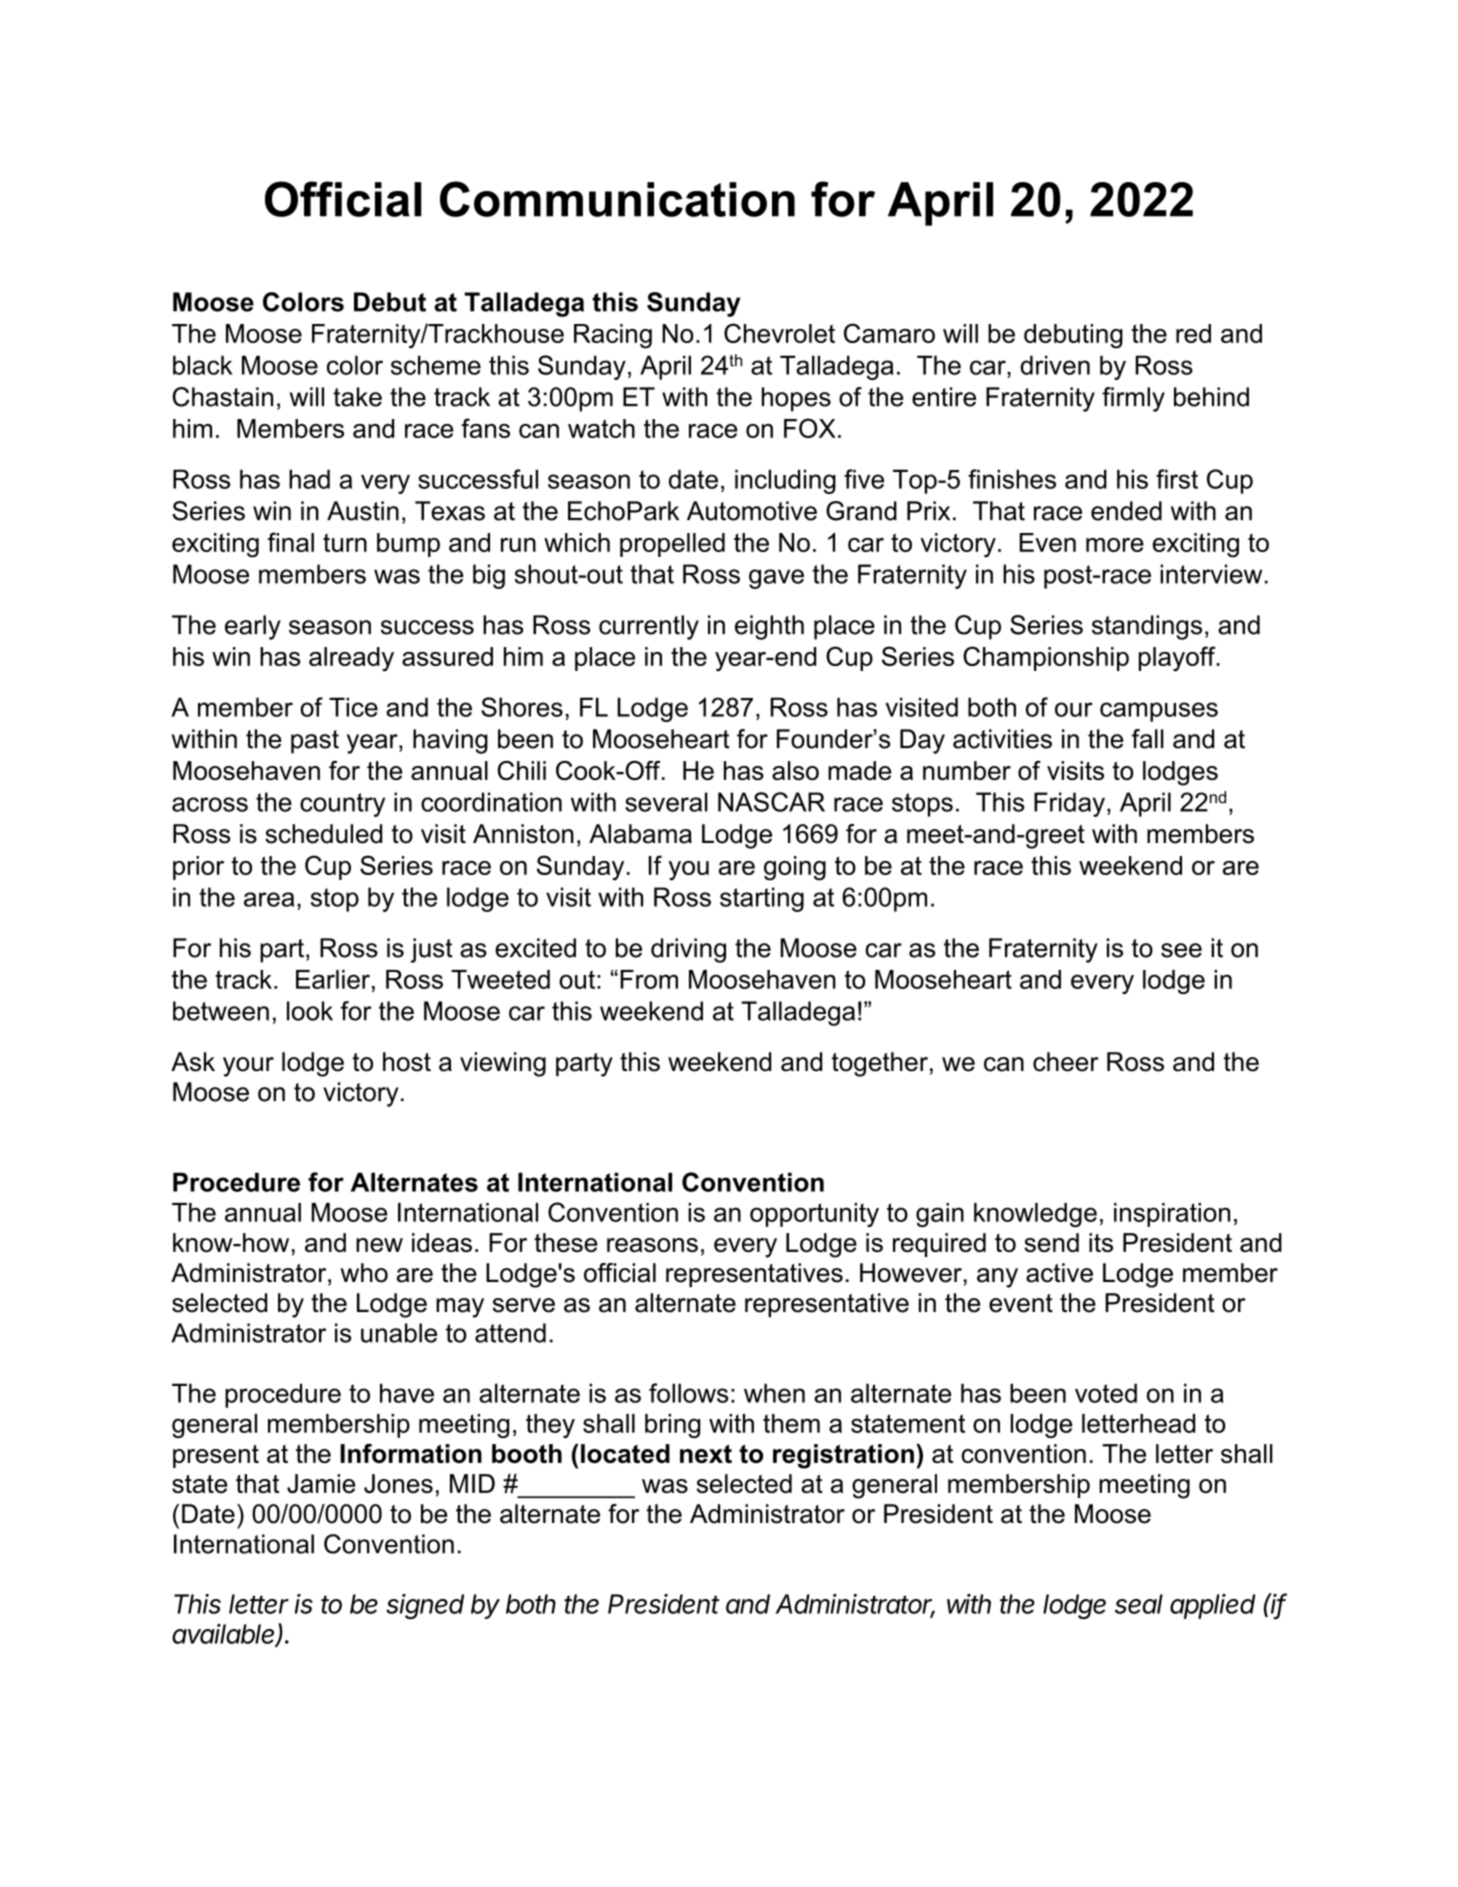 This screenshot has width=1458, height=1887. I want to click on Championship, so click(1046, 658).
